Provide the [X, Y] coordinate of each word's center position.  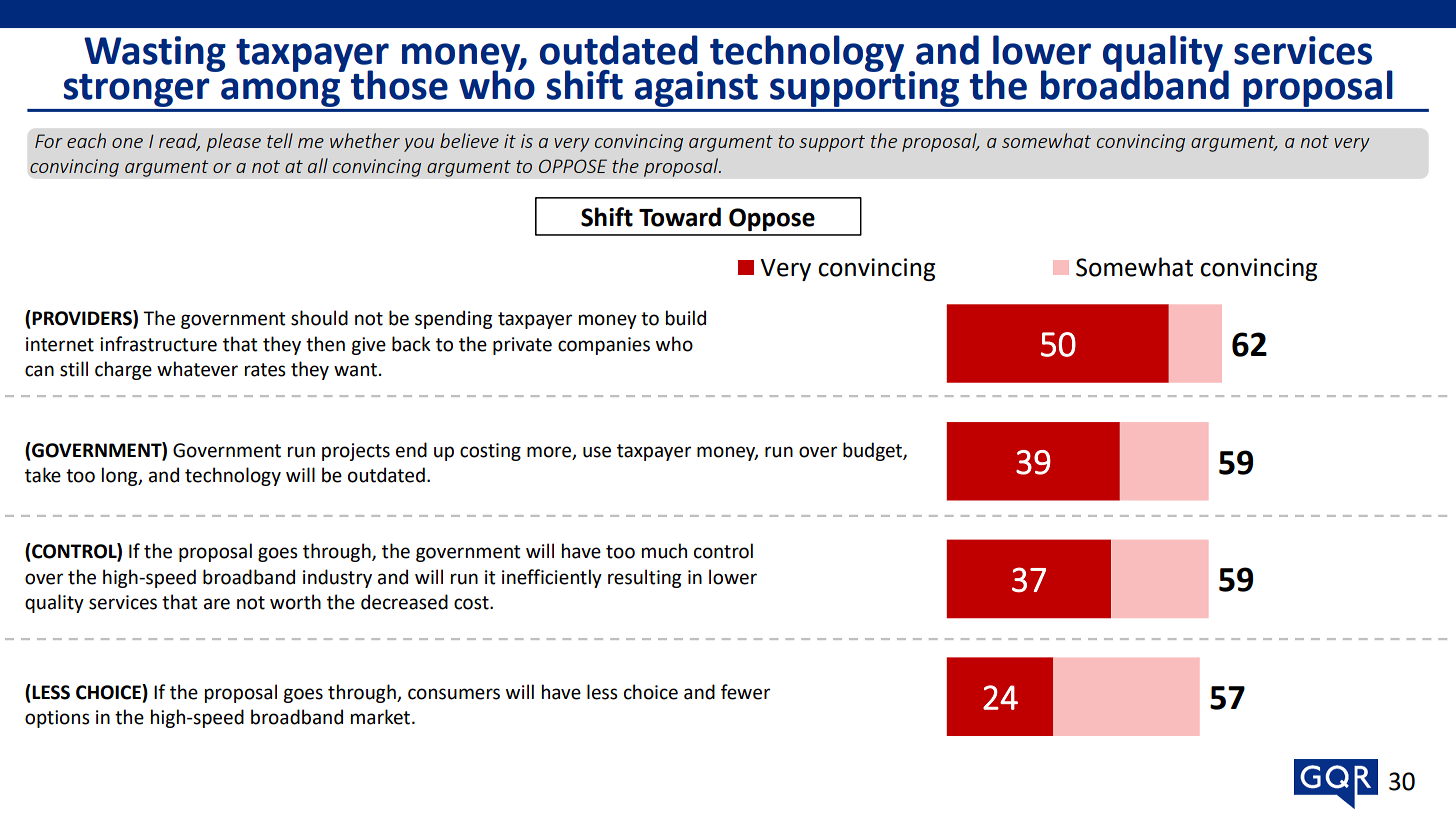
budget [873, 451]
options [57, 719]
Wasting [155, 54]
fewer [745, 692]
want [355, 370]
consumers [454, 694]
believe [469, 140]
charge [123, 370]
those [399, 85]
